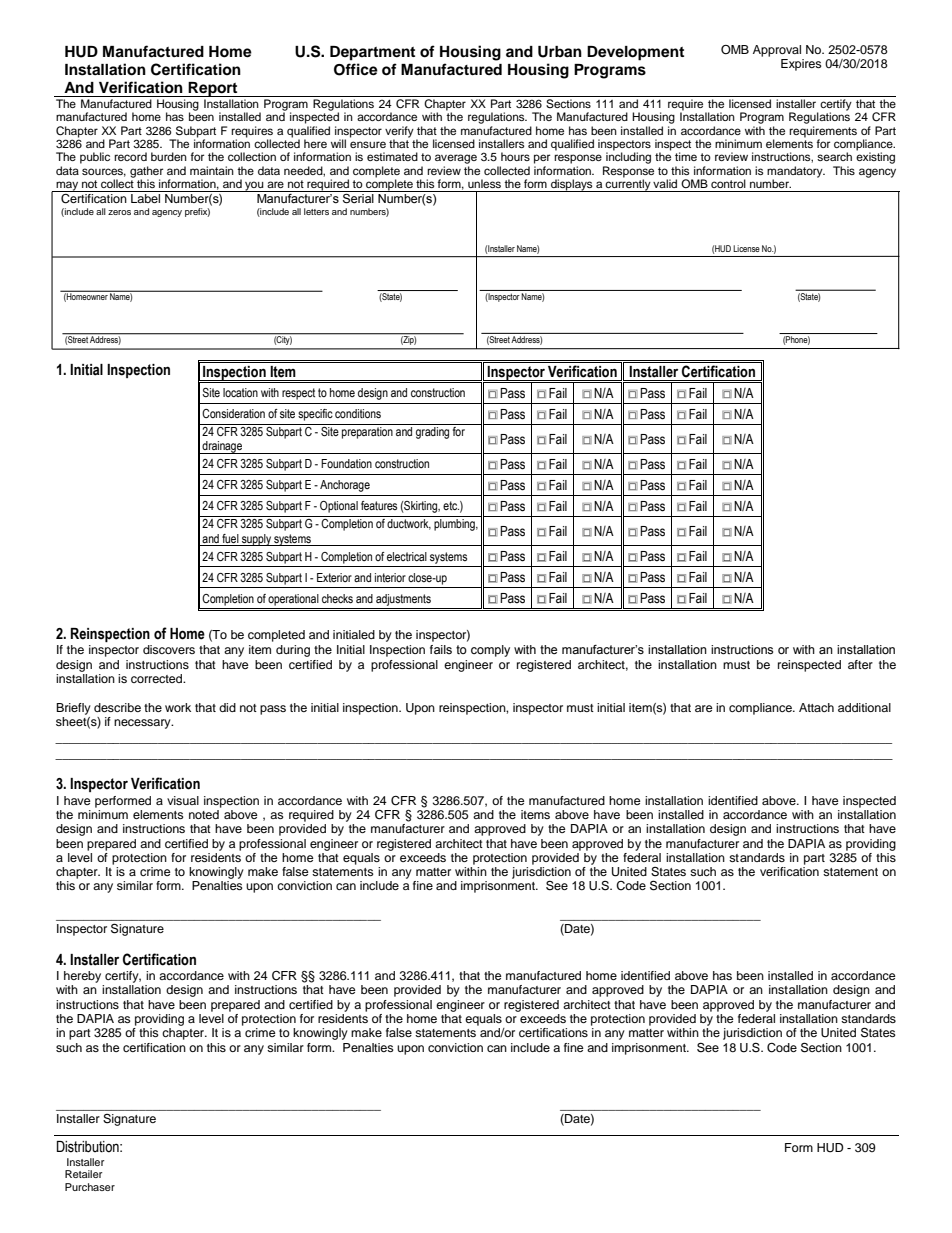  I want to click on Expires, so click(801, 65).
